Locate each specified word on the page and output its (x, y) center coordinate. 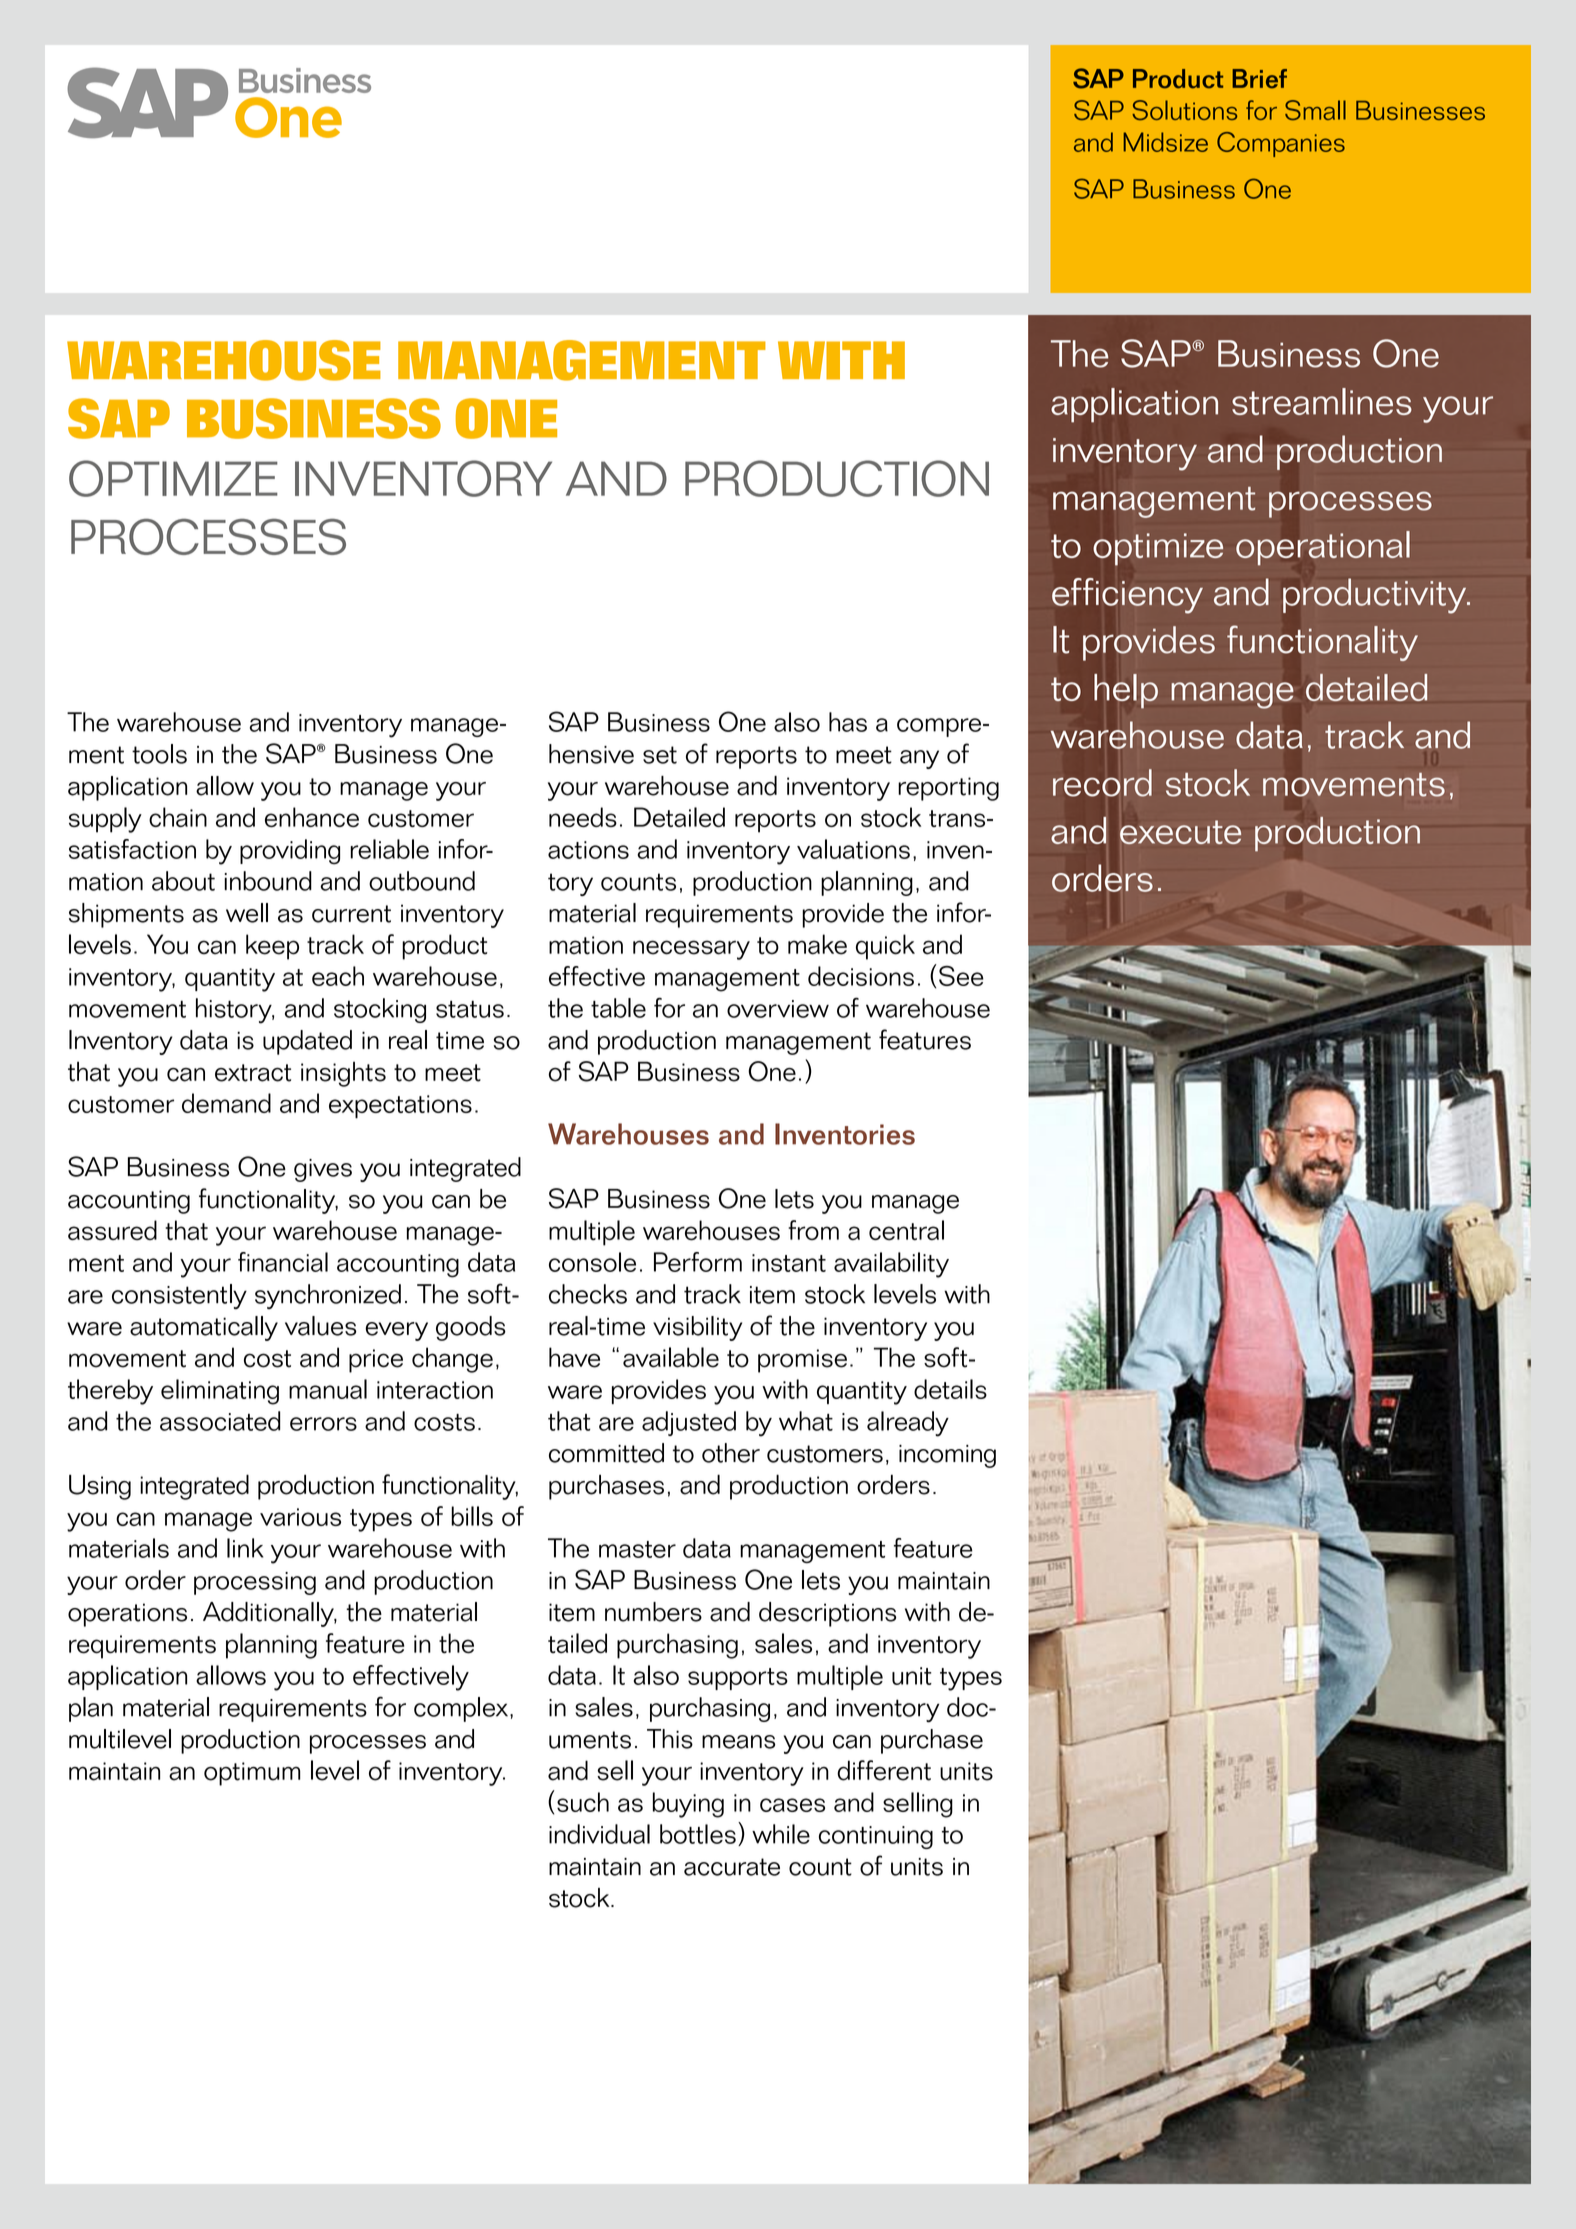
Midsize (1165, 142)
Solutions (1184, 110)
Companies (1281, 144)
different (884, 1770)
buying (688, 1805)
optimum (252, 1774)
